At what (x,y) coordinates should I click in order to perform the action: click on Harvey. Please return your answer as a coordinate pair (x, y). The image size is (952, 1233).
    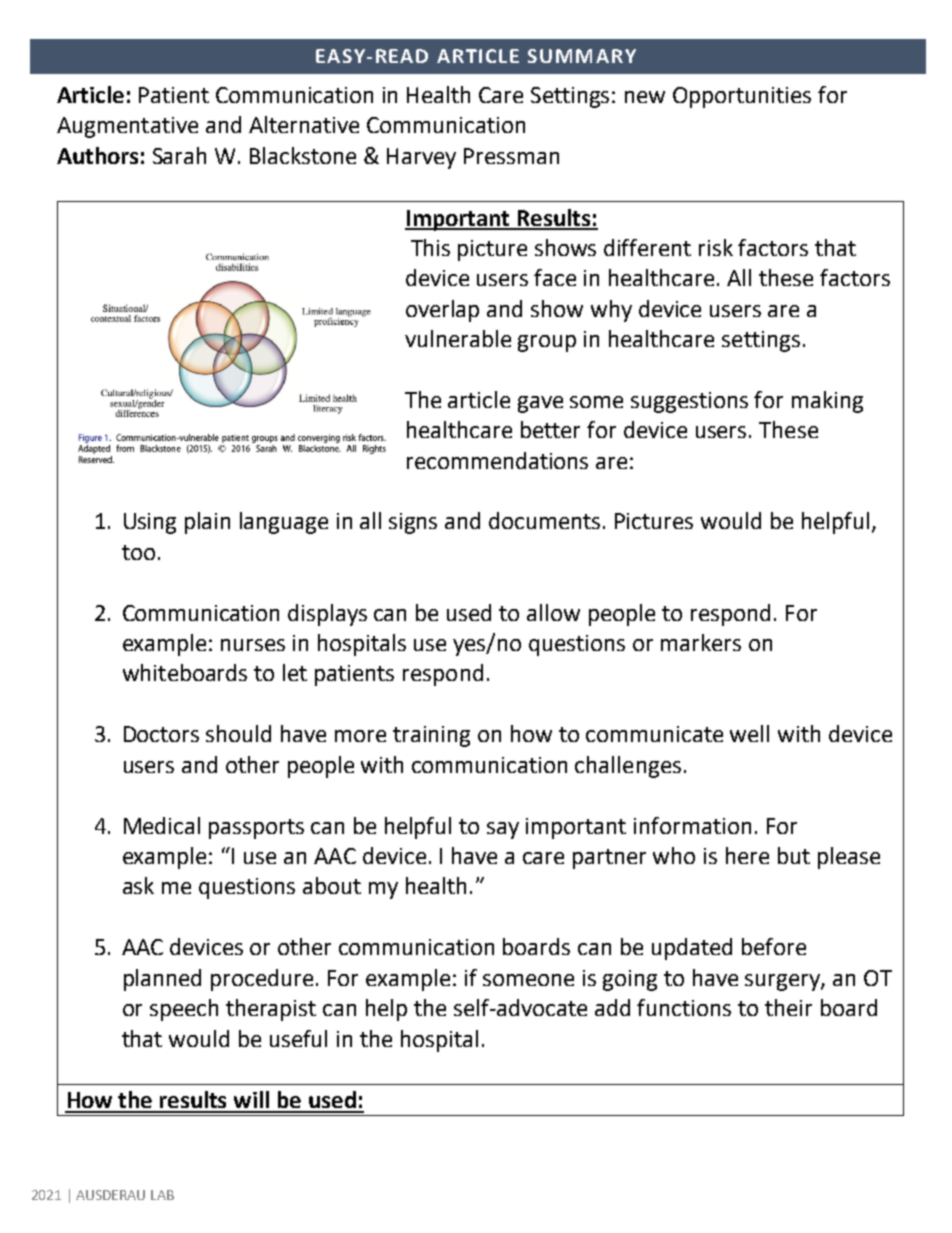
    Looking at the image, I should click on (421, 158).
